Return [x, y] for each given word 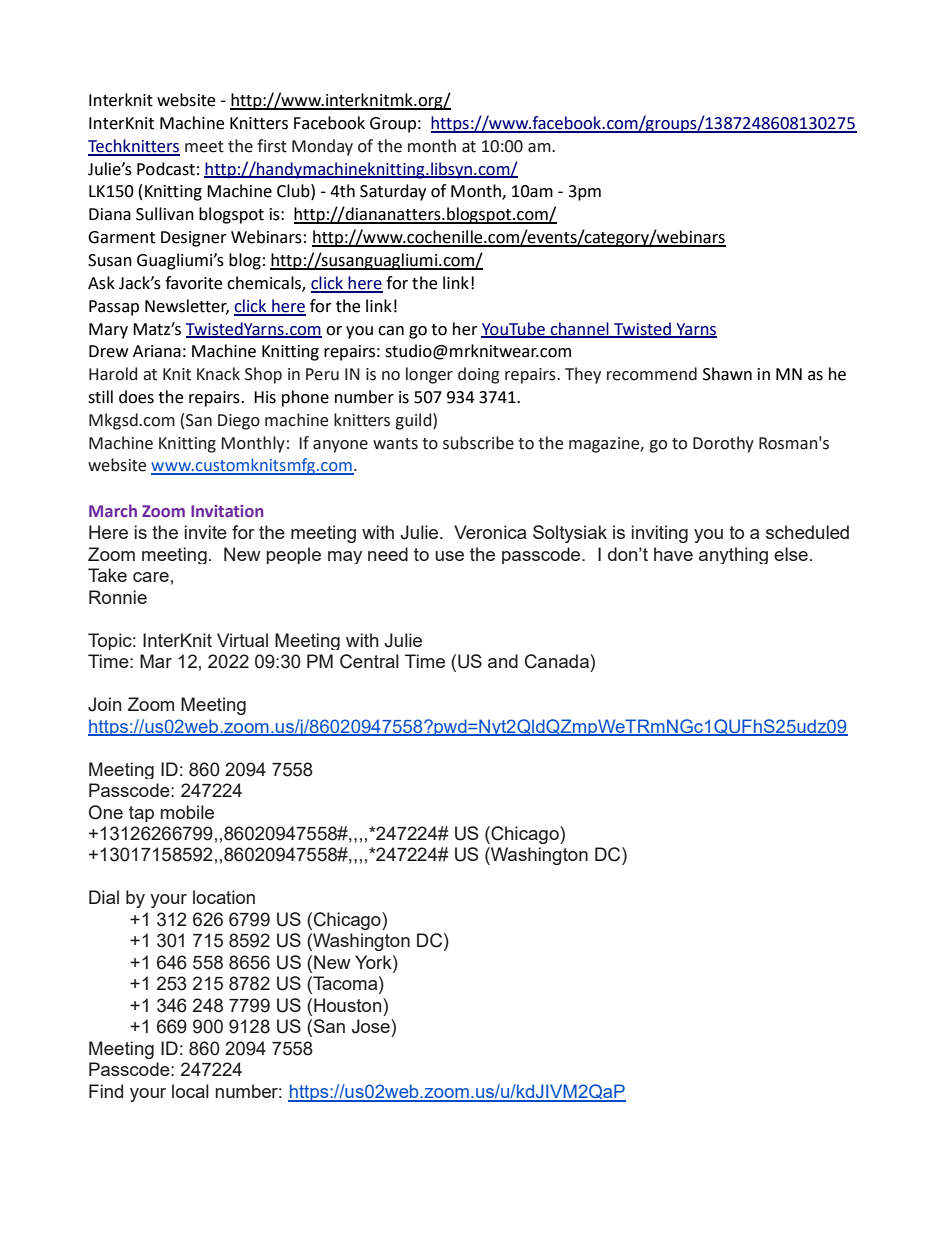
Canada [558, 661]
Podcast [166, 169]
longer [429, 375]
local [190, 1091]
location [224, 897]
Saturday [393, 192]
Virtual [242, 640]
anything [733, 555]
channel [579, 329]
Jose [372, 1026]
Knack [218, 374]
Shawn [727, 374]
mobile [187, 812]
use [449, 556]
